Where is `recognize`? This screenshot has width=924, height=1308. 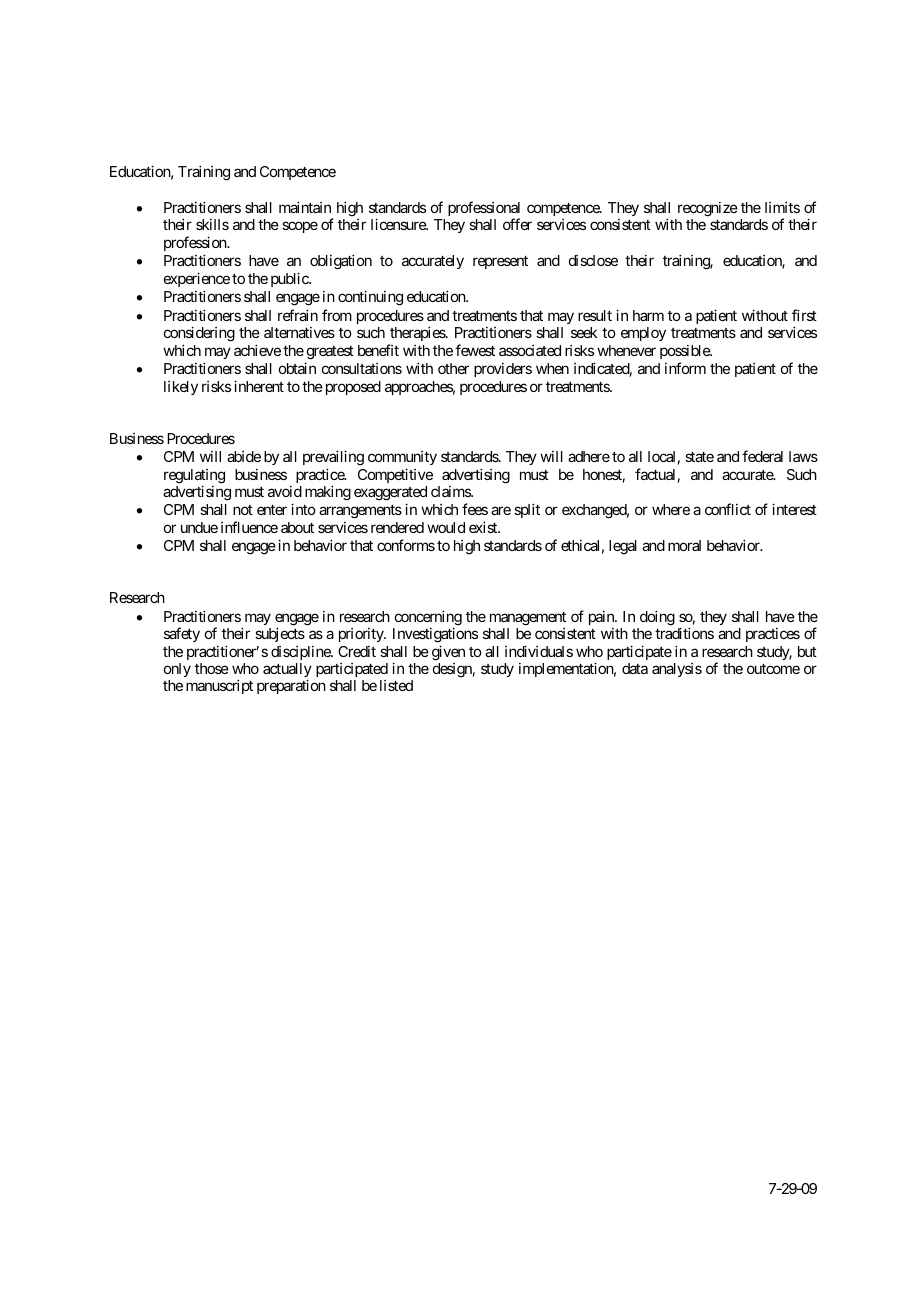
recognize is located at coordinates (706, 211).
